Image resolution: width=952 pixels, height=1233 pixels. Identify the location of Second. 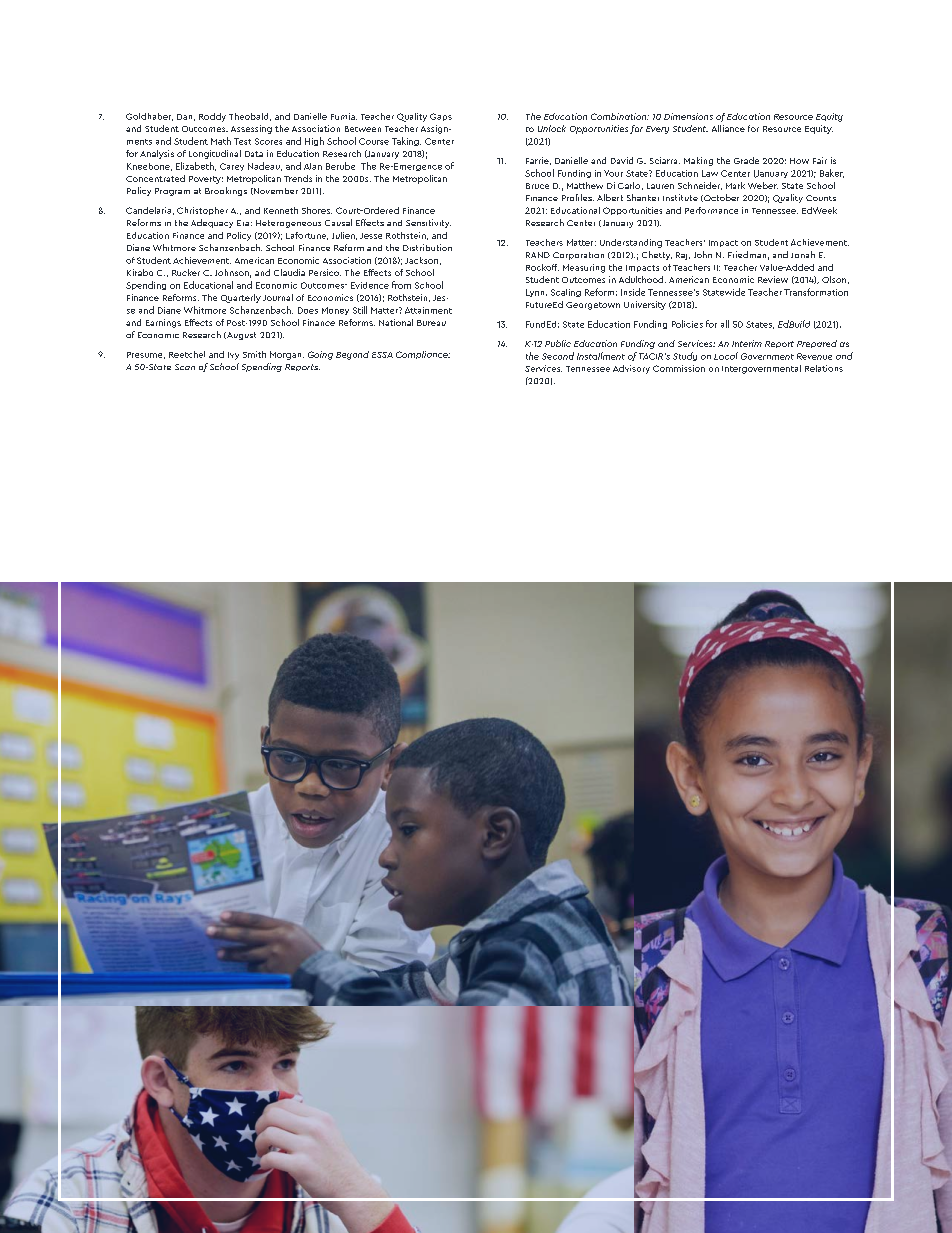
(558, 356).
